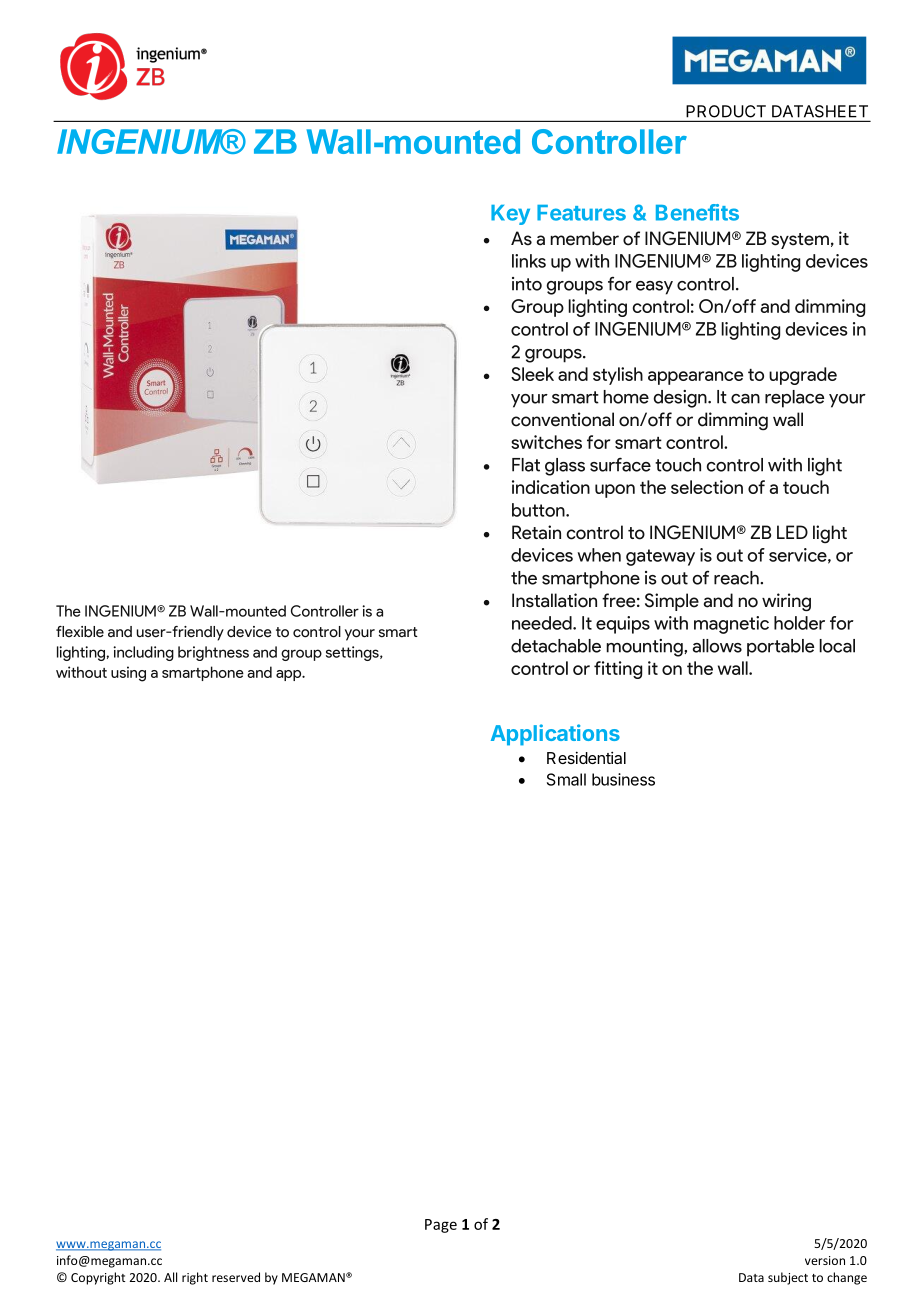 This document has height=1308, width=924. I want to click on can, so click(745, 399).
